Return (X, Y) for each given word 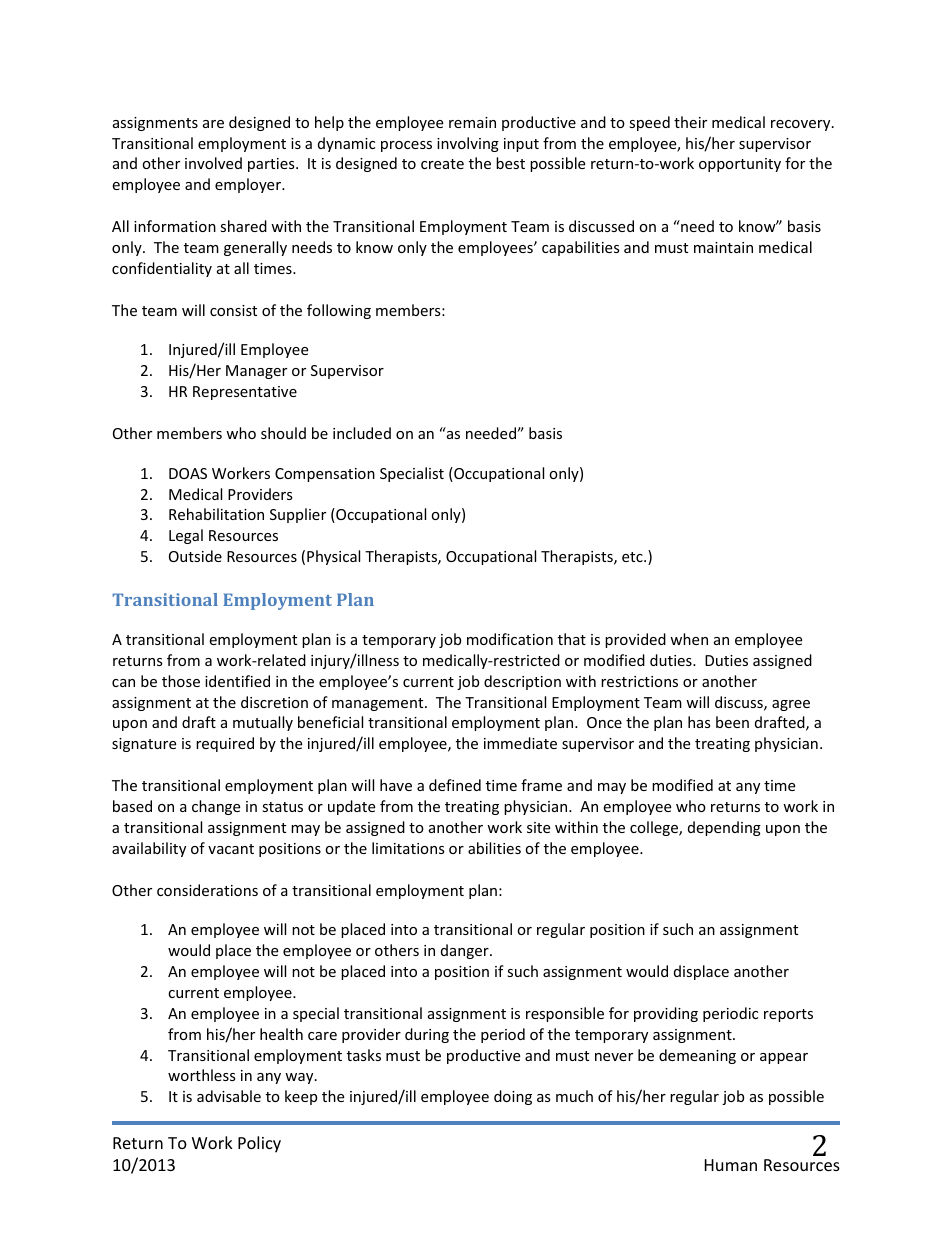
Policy (259, 1144)
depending (724, 828)
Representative (245, 393)
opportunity (740, 165)
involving (468, 144)
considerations (207, 890)
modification (510, 639)
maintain (723, 247)
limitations (408, 848)
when (689, 639)
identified (237, 681)
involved (213, 163)
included (362, 433)
